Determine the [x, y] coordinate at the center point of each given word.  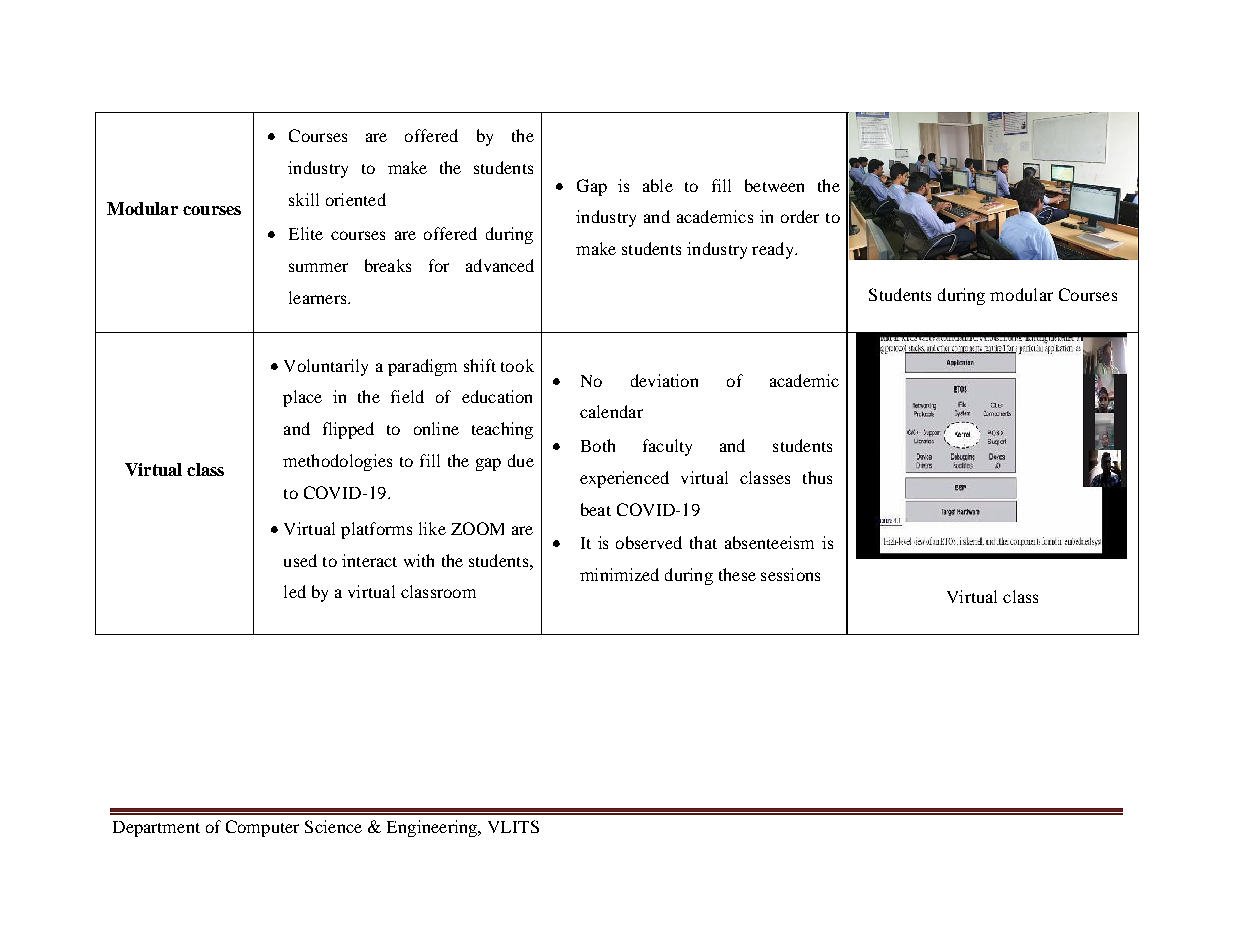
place [302, 398]
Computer [262, 828]
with [419, 560]
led [295, 591]
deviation [664, 380]
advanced [500, 265]
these [737, 574]
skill [304, 199]
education [497, 396]
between [774, 185]
